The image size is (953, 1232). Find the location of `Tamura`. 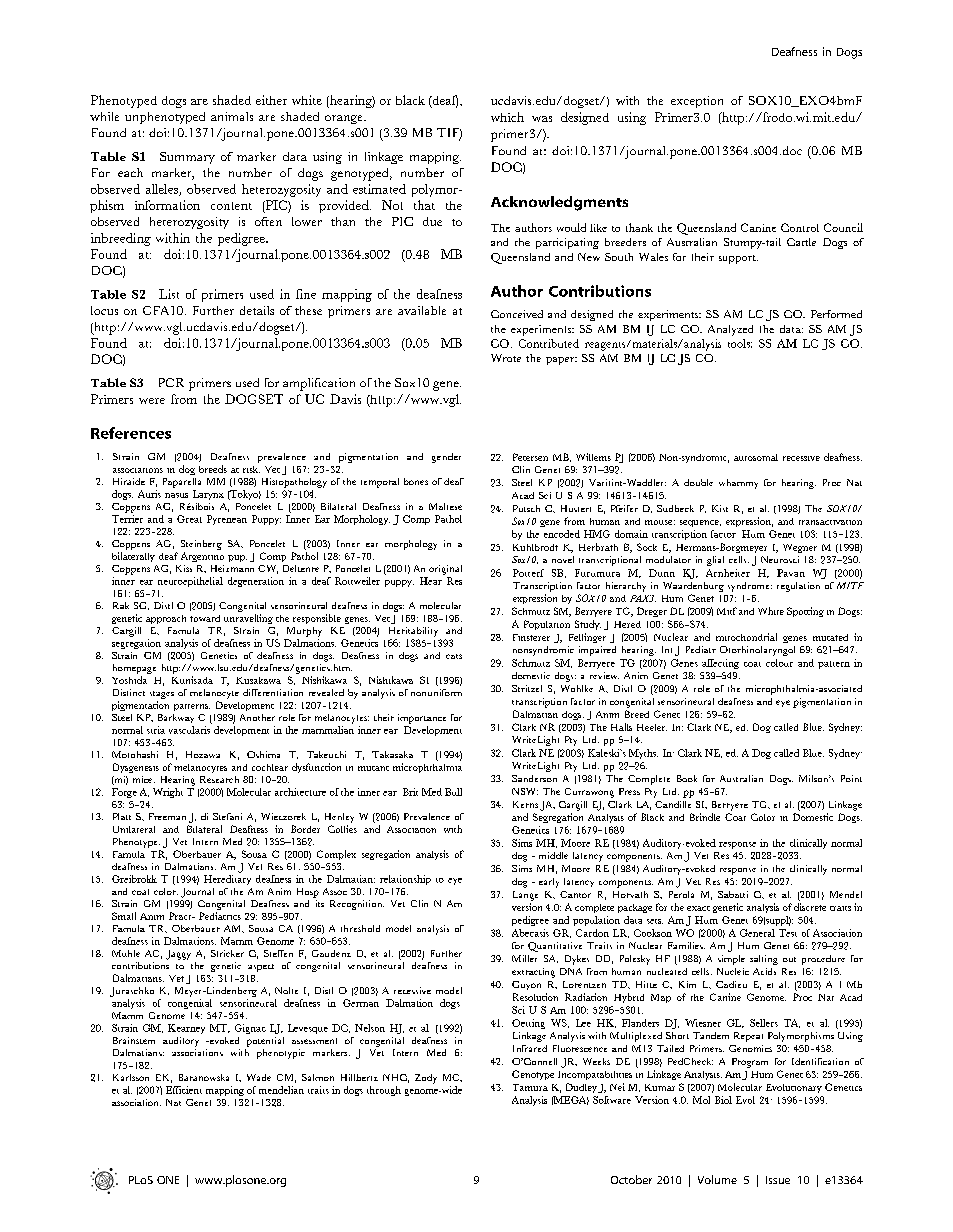

Tamura is located at coordinates (530, 1087).
